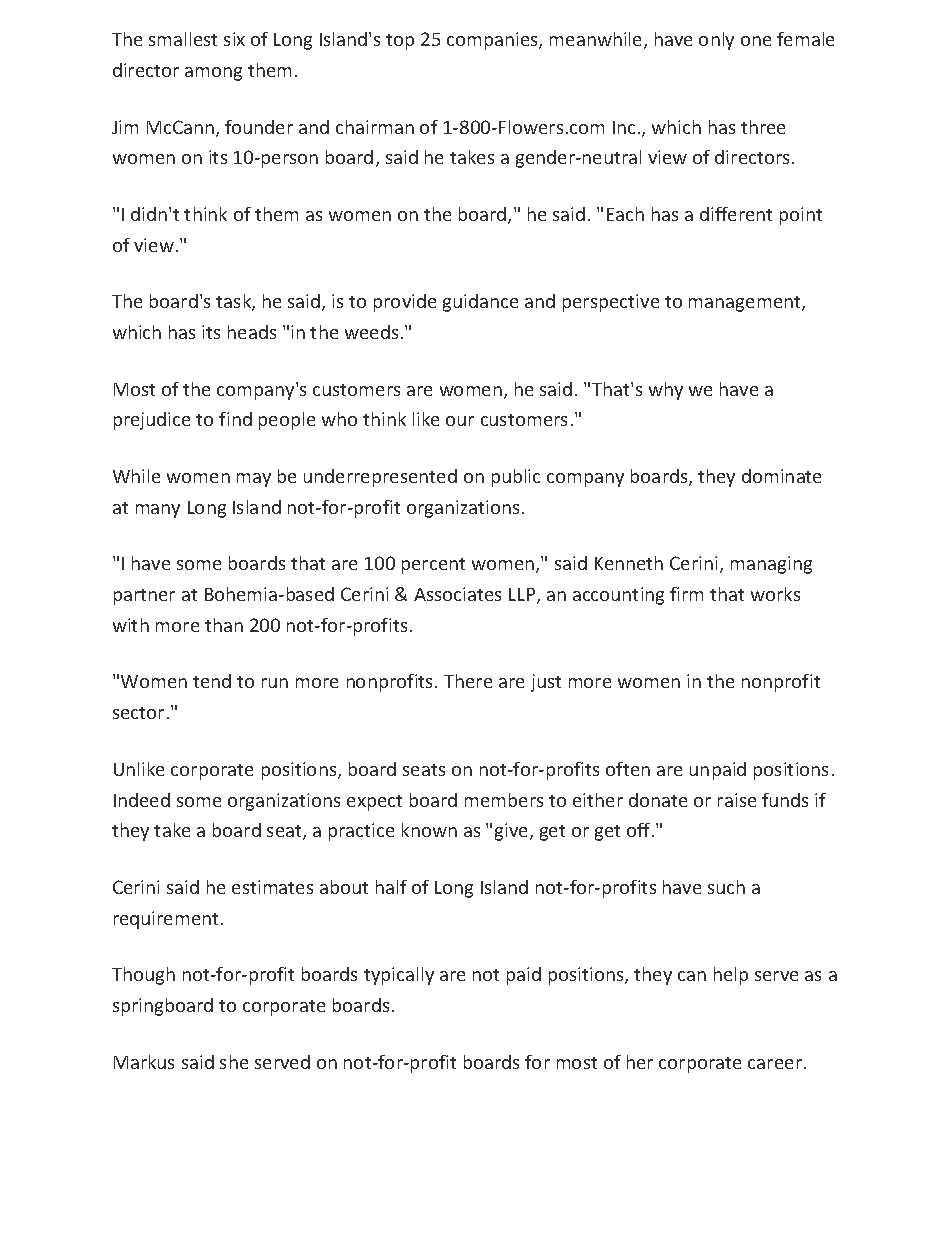 This document has width=952, height=1233. I want to click on career, so click(776, 1064).
